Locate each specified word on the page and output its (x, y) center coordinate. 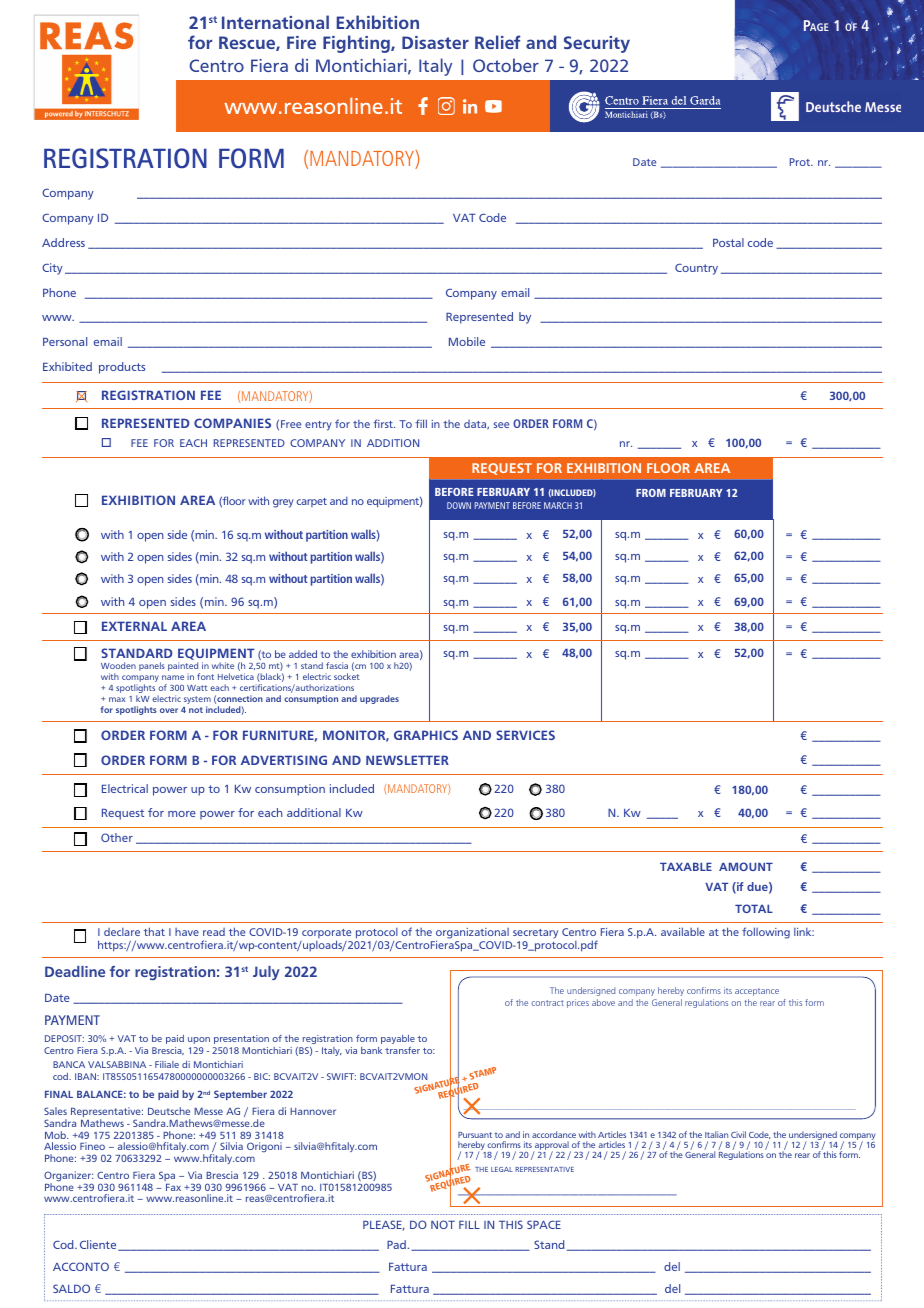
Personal (65, 341)
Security (597, 44)
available (683, 931)
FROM (651, 493)
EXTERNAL (134, 626)
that (154, 931)
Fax (173, 1187)
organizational (472, 935)
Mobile (467, 341)
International (275, 22)
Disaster (435, 42)
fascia (337, 665)
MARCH (558, 505)
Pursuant (475, 1135)
